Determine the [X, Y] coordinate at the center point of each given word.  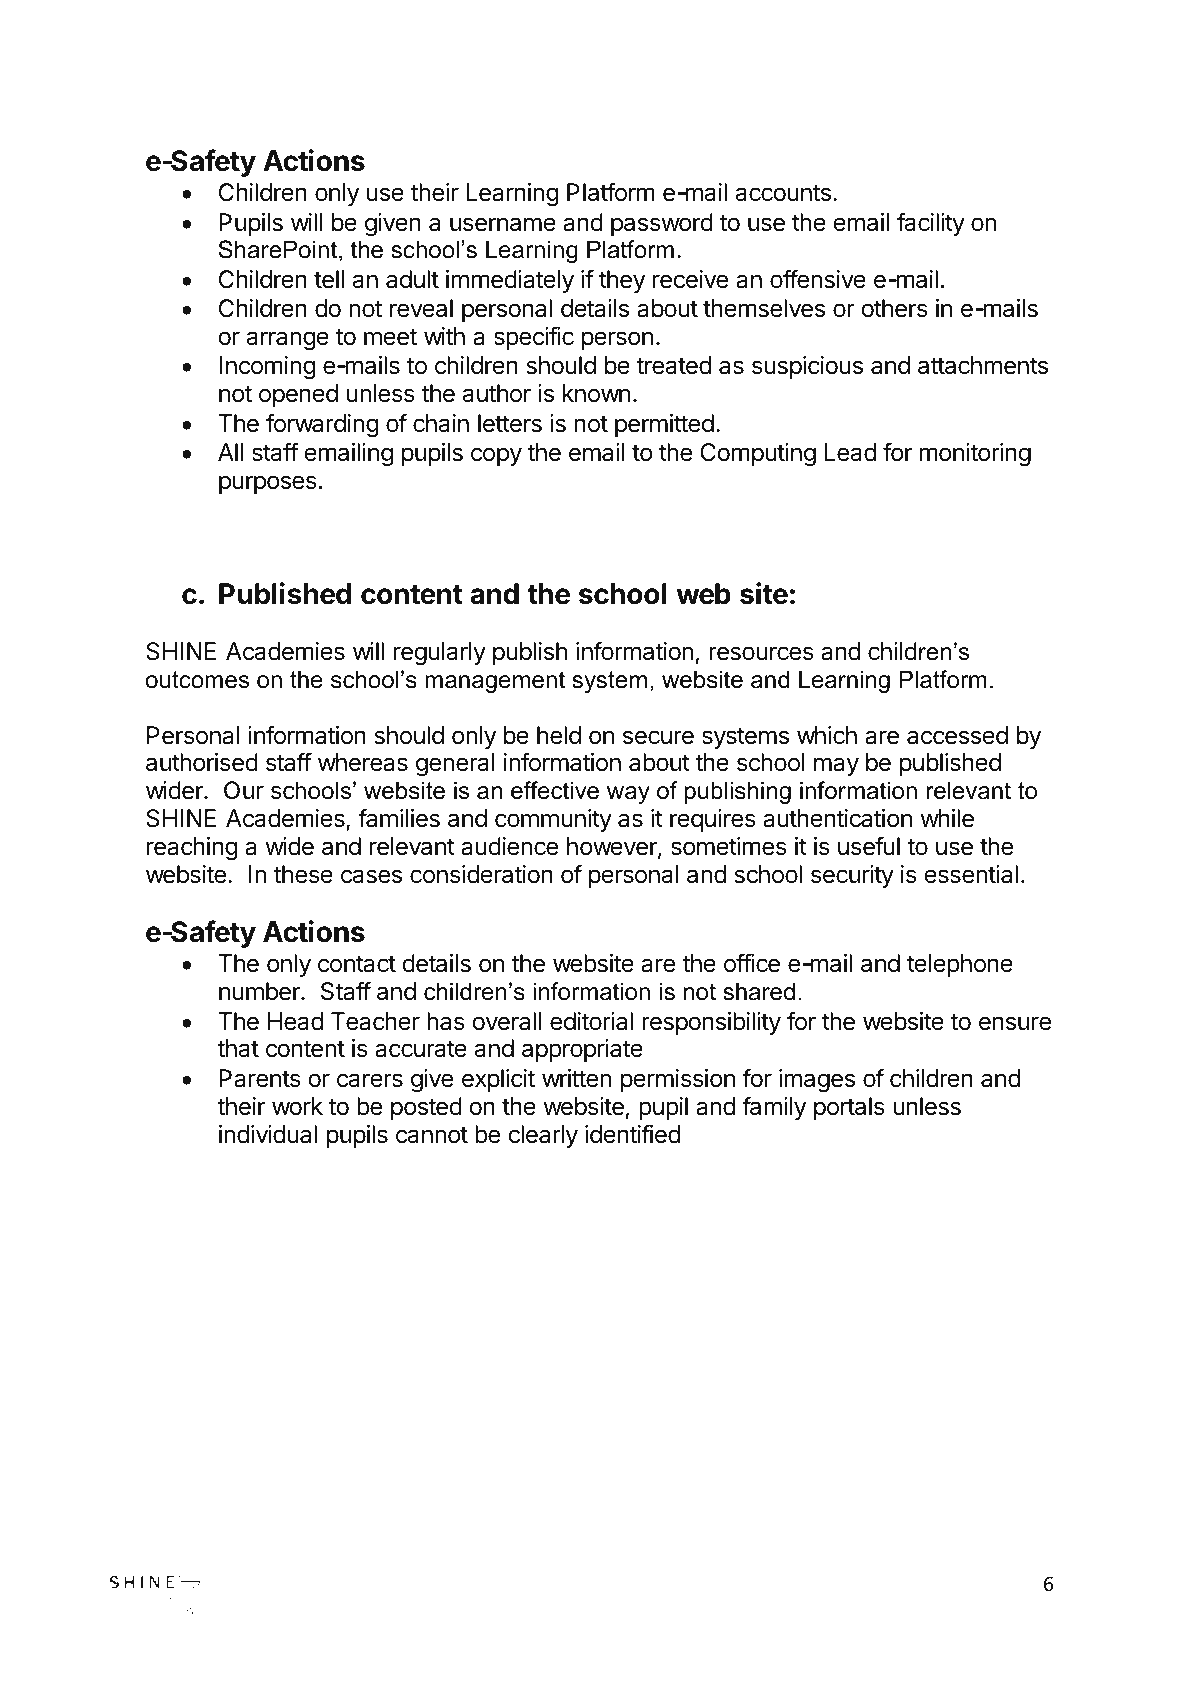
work [297, 1106]
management [495, 682]
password [662, 224]
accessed [957, 735]
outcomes [197, 680]
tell [329, 279]
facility [931, 224]
